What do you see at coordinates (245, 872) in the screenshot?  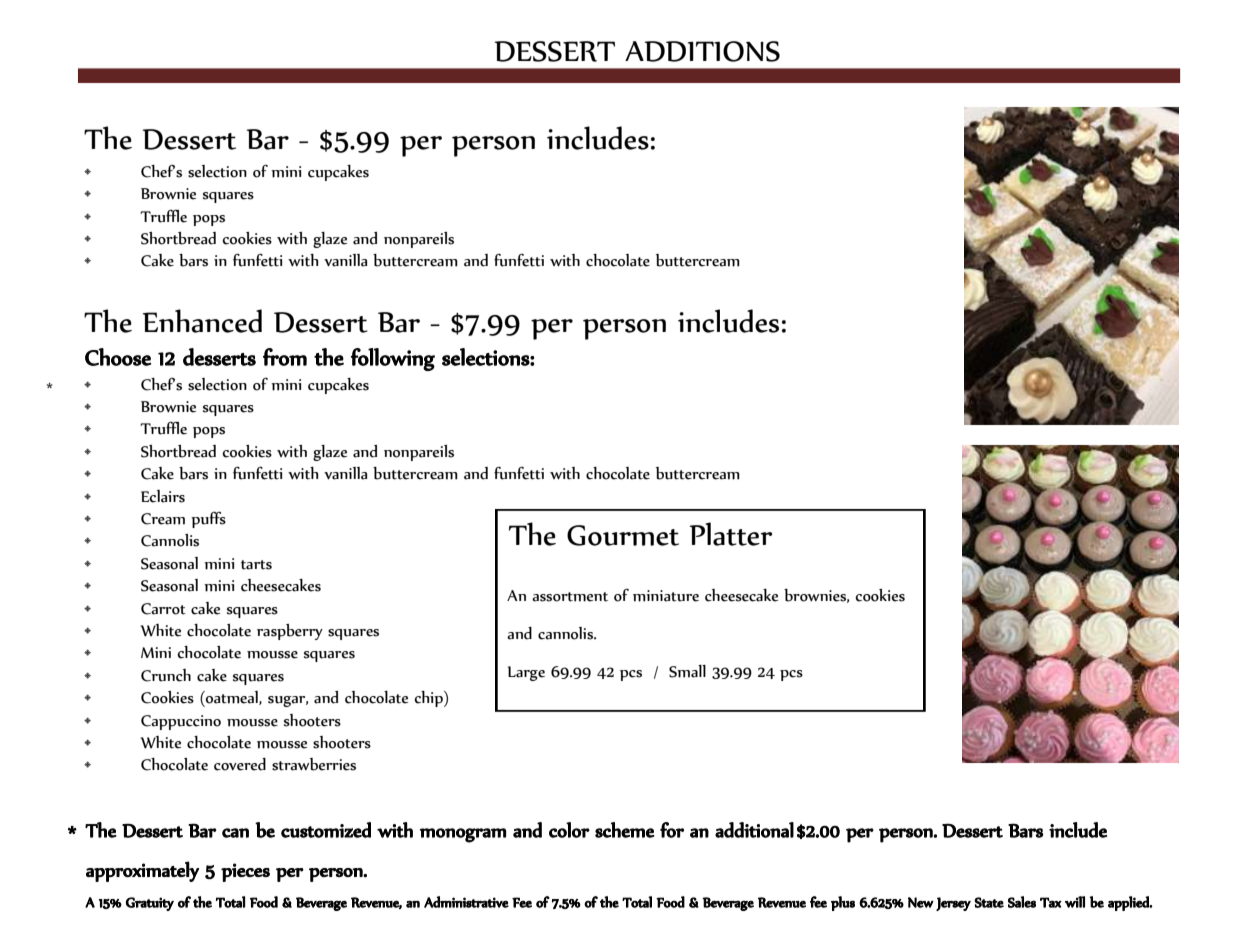 I see `pieces` at bounding box center [245, 872].
